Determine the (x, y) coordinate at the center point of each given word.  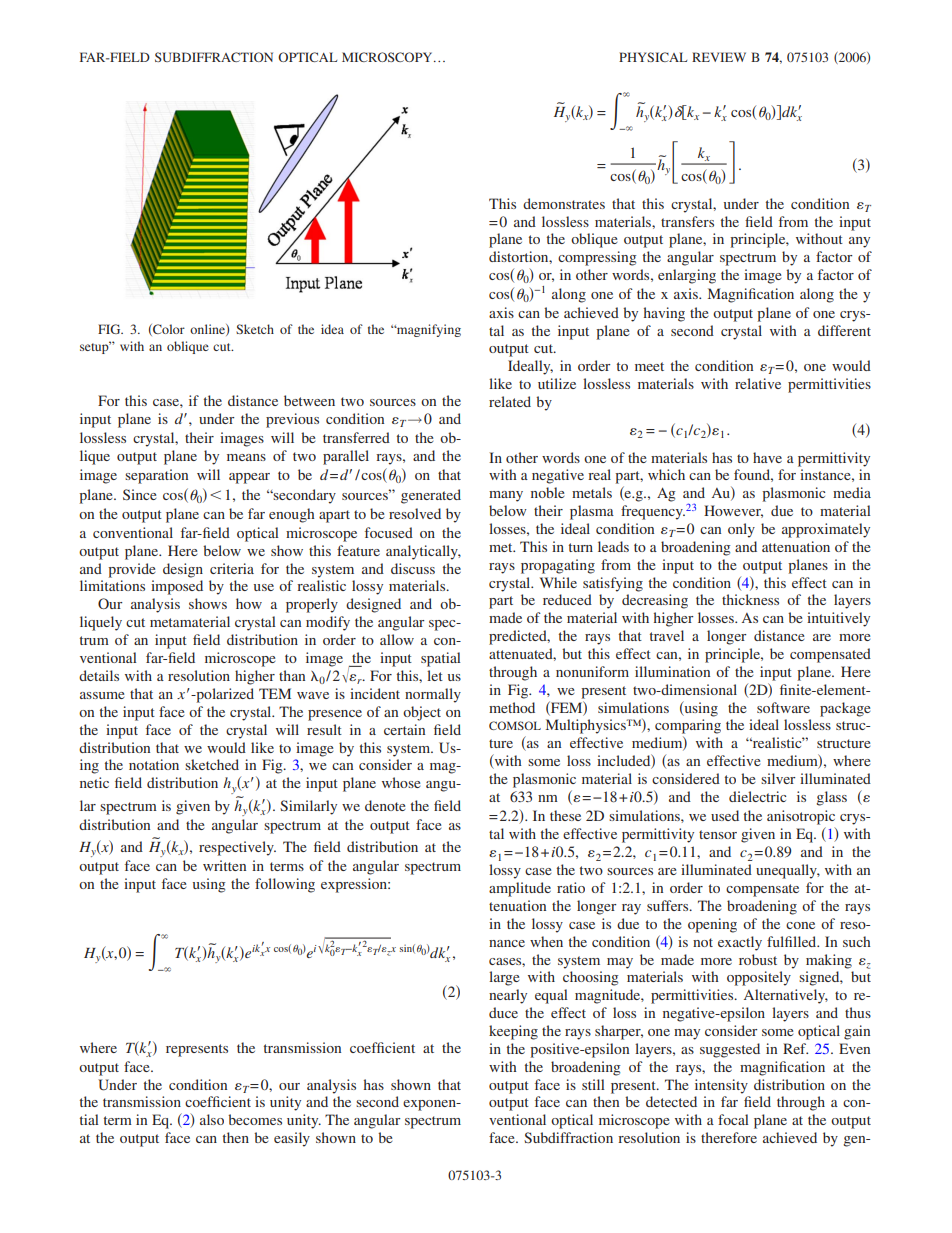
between (309, 400)
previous (292, 420)
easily (292, 1139)
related (510, 401)
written (224, 865)
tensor (718, 834)
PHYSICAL (653, 57)
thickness (750, 599)
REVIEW (719, 57)
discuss (413, 568)
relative (758, 383)
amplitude (520, 889)
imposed (177, 587)
